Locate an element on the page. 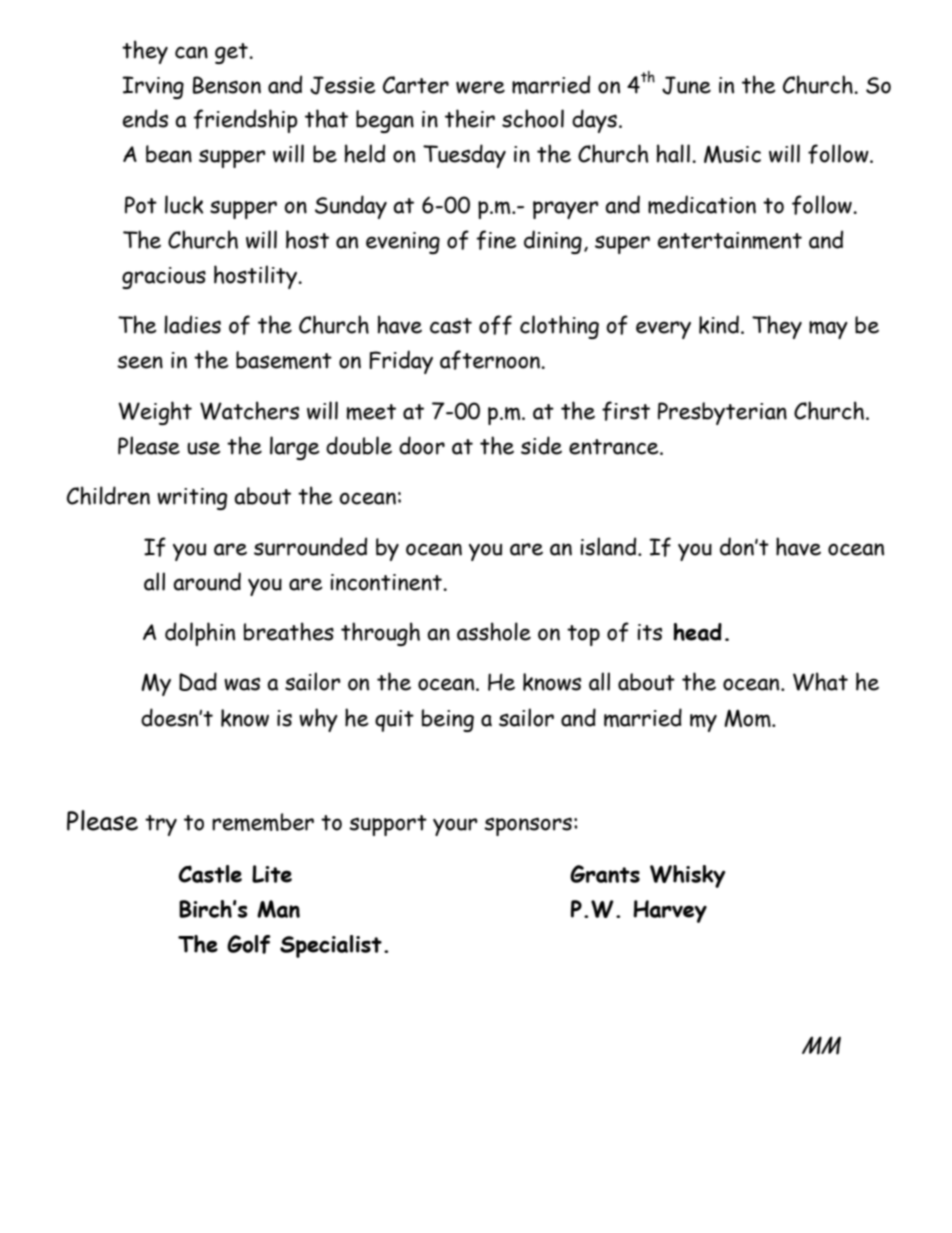  Presbyterian is located at coordinates (722, 413).
